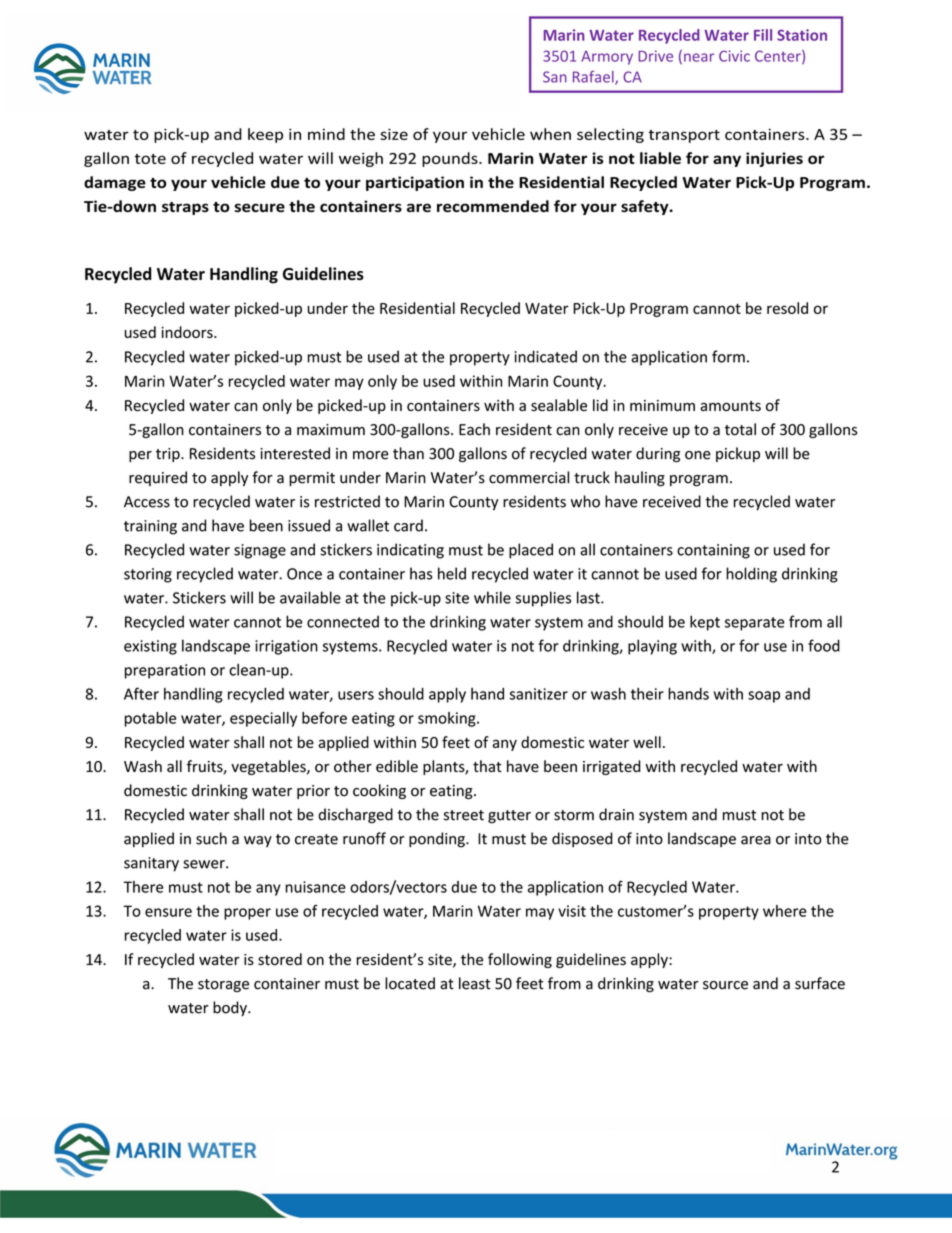 Image resolution: width=952 pixels, height=1233 pixels. I want to click on indoors, so click(188, 332).
